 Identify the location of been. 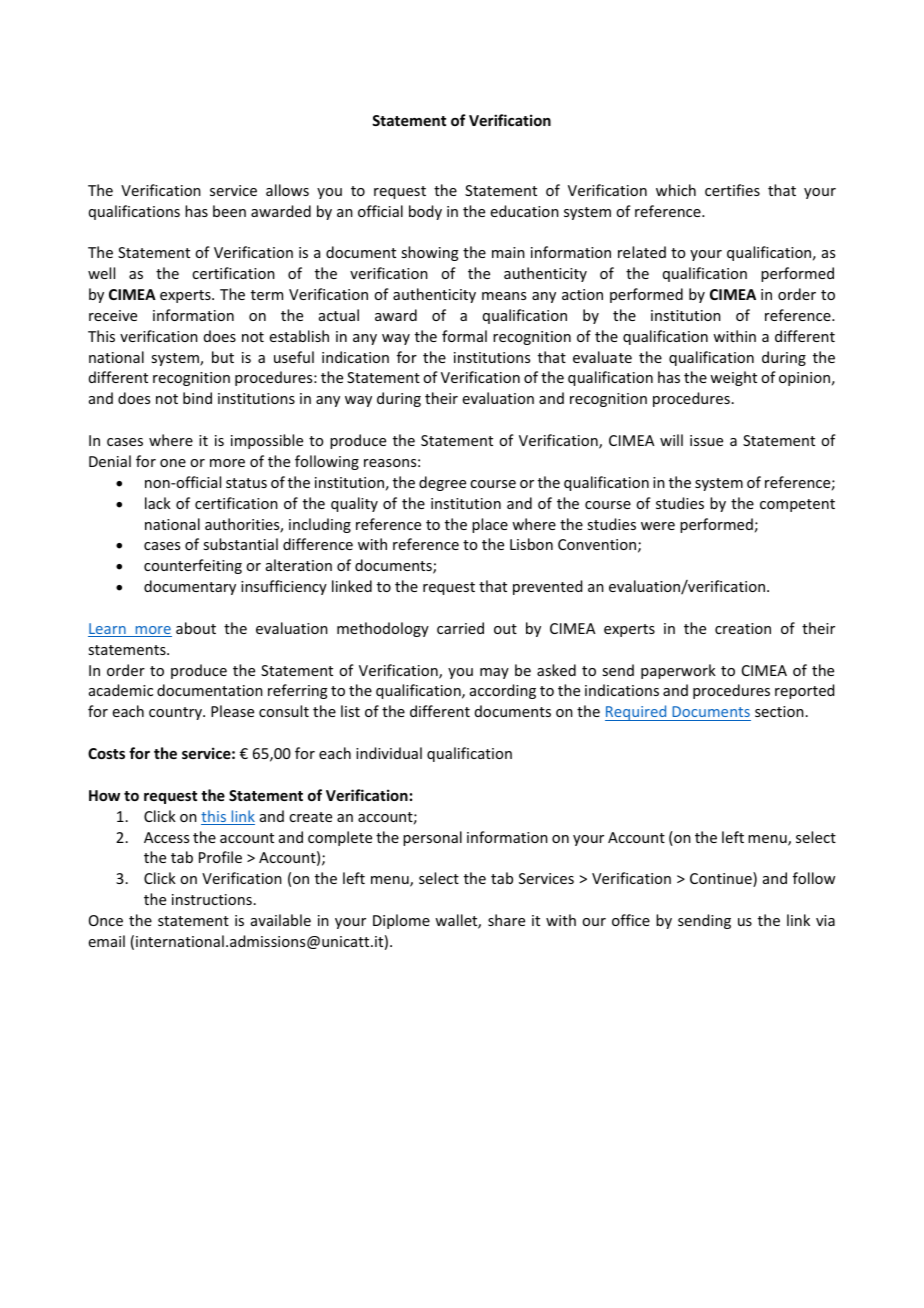
(229, 211).
